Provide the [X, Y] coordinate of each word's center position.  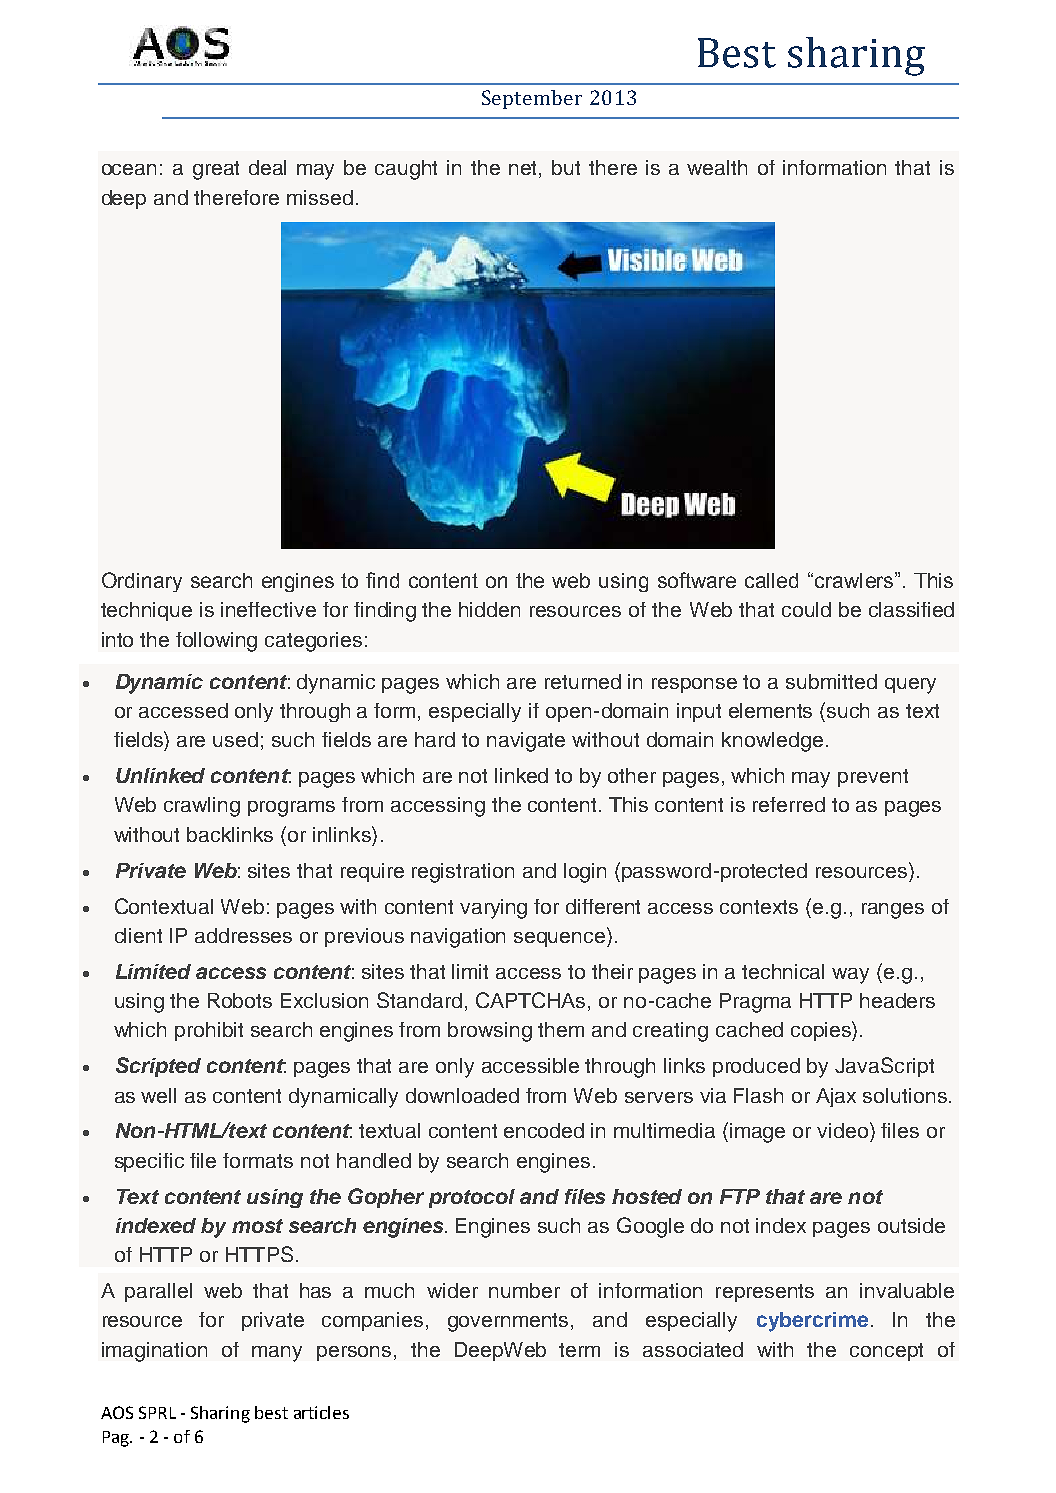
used [235, 739]
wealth [717, 167]
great [216, 170]
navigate [526, 742]
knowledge [772, 742]
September [532, 99]
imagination [154, 1352]
